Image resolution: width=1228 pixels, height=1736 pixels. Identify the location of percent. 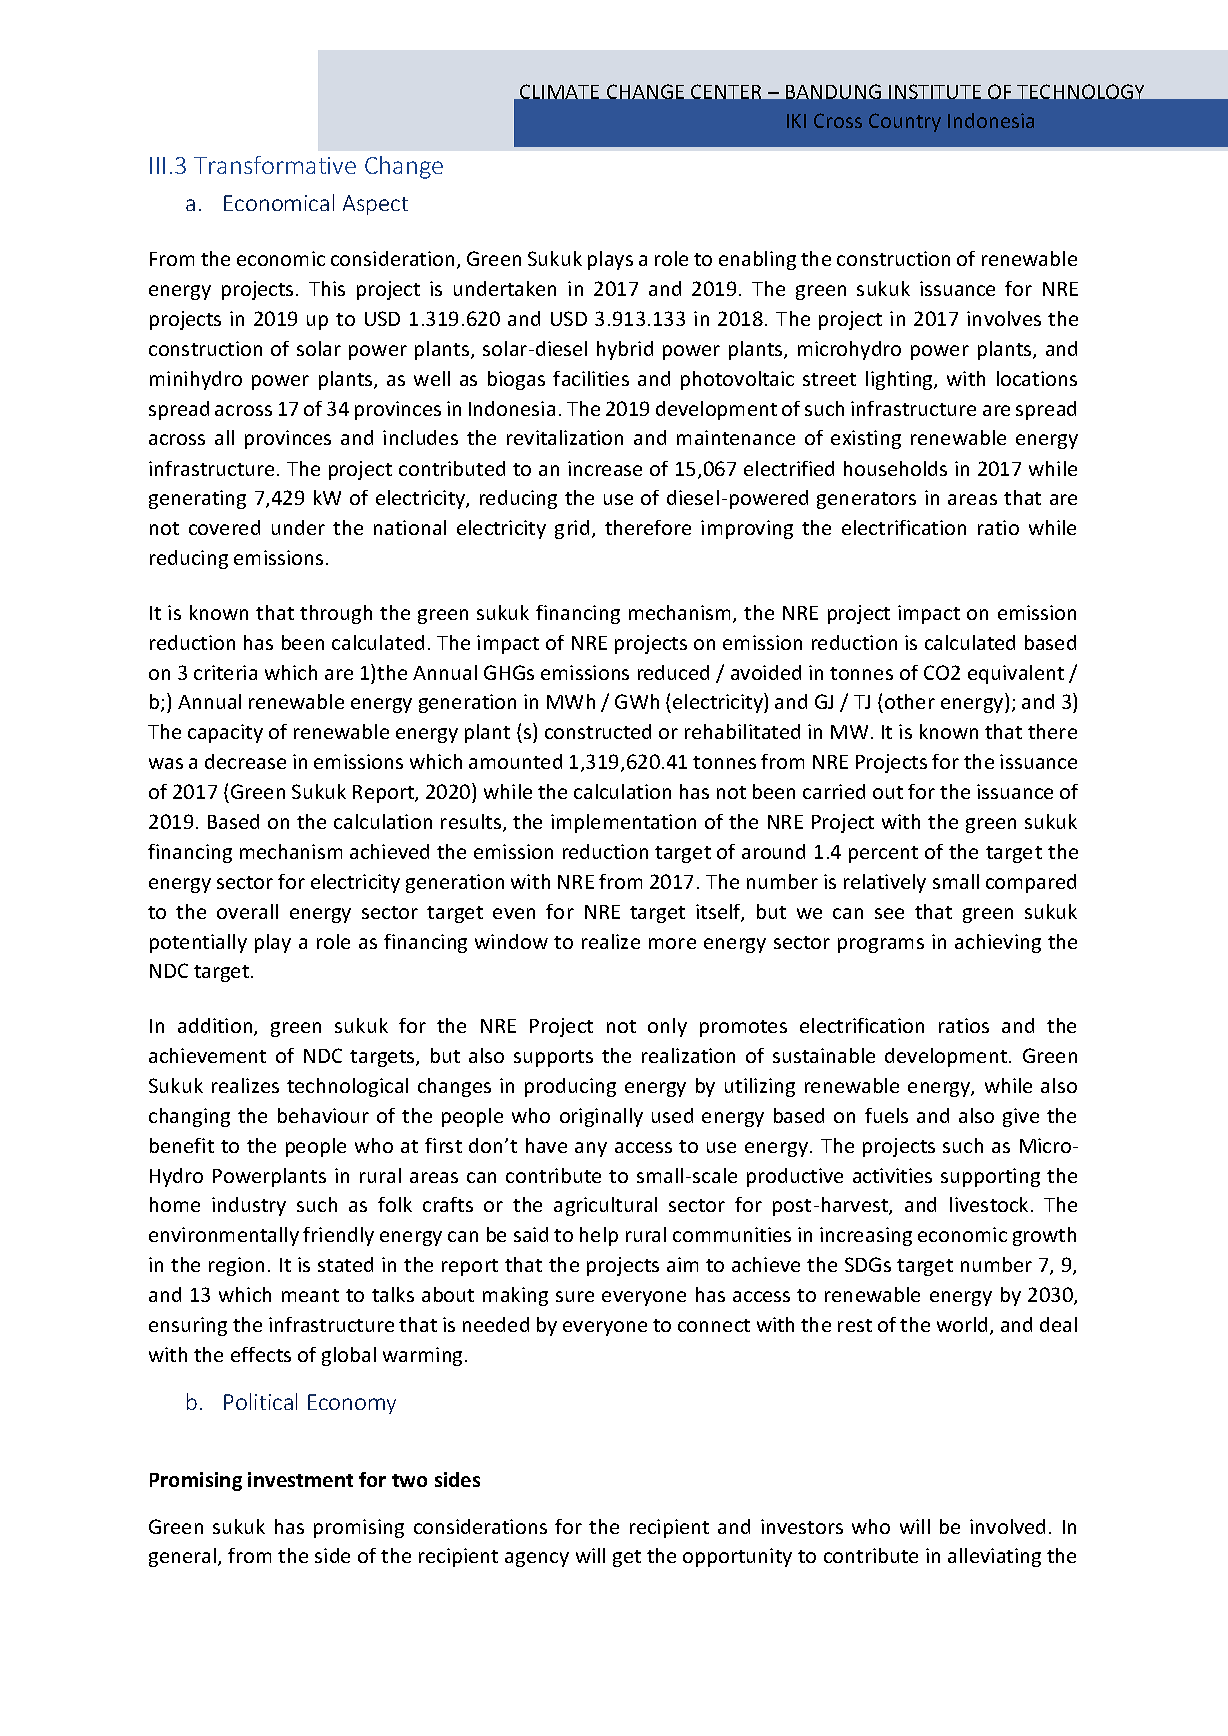
(883, 854).
